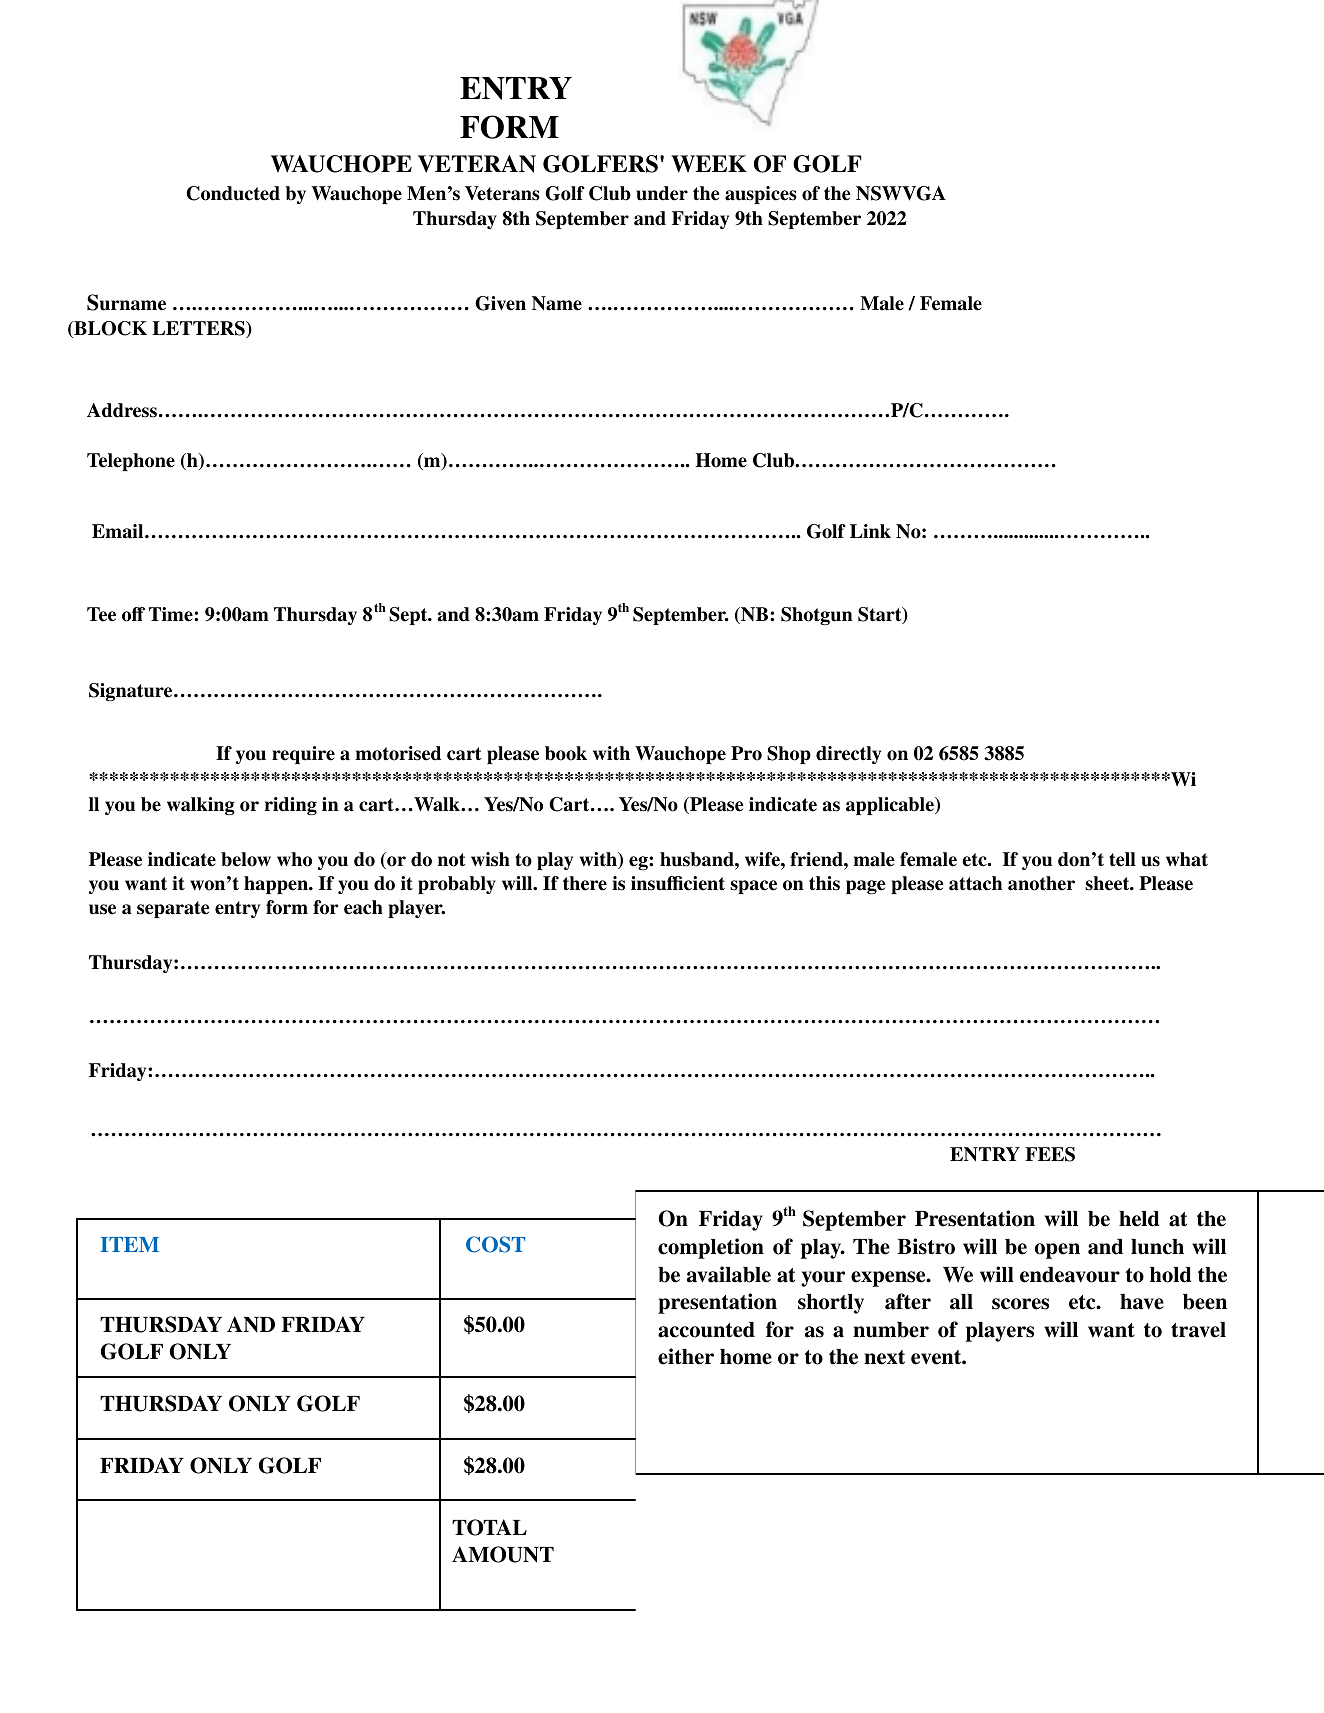 The image size is (1324, 1713). Describe the element at coordinates (173, 909) in the screenshot. I see `separate` at that location.
